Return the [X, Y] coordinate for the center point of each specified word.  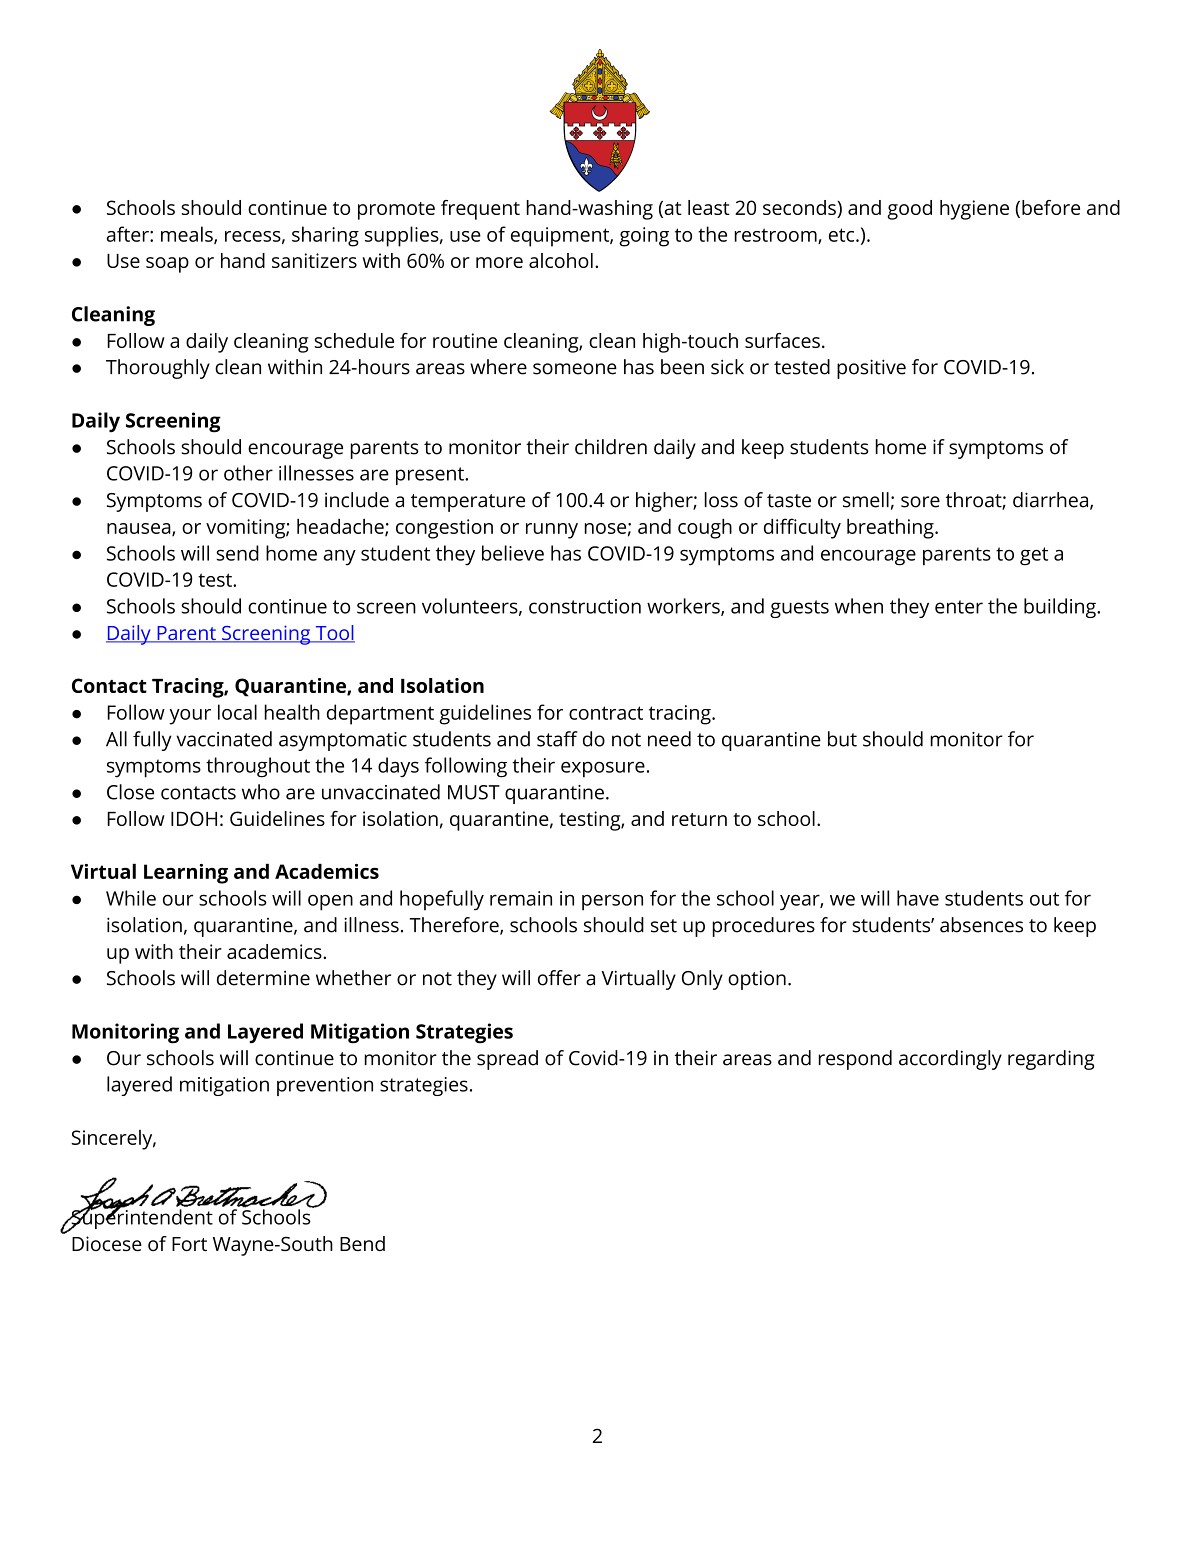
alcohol [561, 260]
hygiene [974, 210]
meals [188, 235]
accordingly [950, 1060]
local [237, 712]
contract [606, 713]
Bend [362, 1243]
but [842, 739]
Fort [189, 1244]
